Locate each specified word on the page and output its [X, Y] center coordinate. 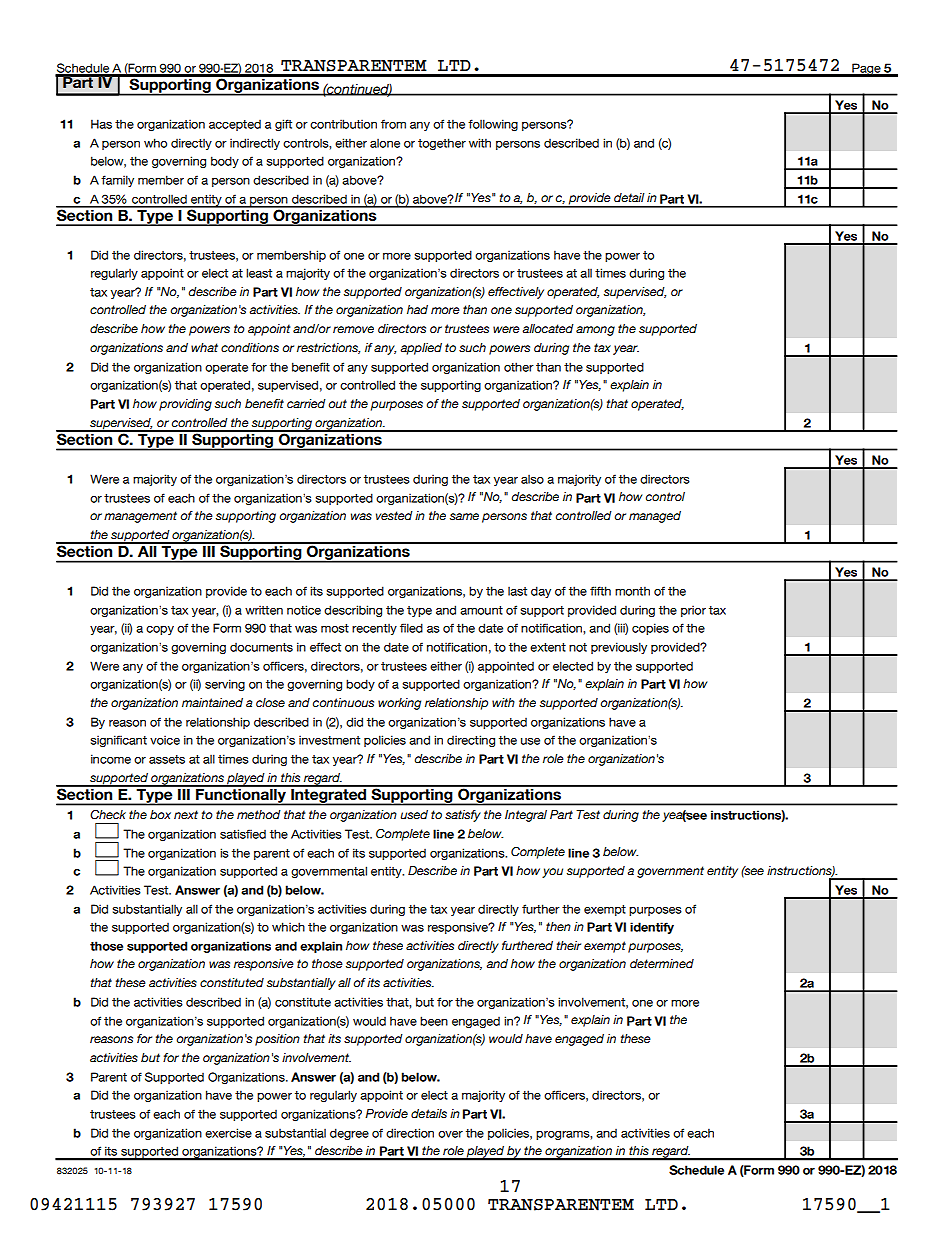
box [160, 814]
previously [619, 648]
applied [421, 349]
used [414, 814]
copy [160, 630]
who [155, 143]
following [493, 125]
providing [185, 405]
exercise [228, 1133]
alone [385, 143]
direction [410, 1133]
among [595, 331]
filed [411, 628]
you [552, 873]
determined [662, 963]
